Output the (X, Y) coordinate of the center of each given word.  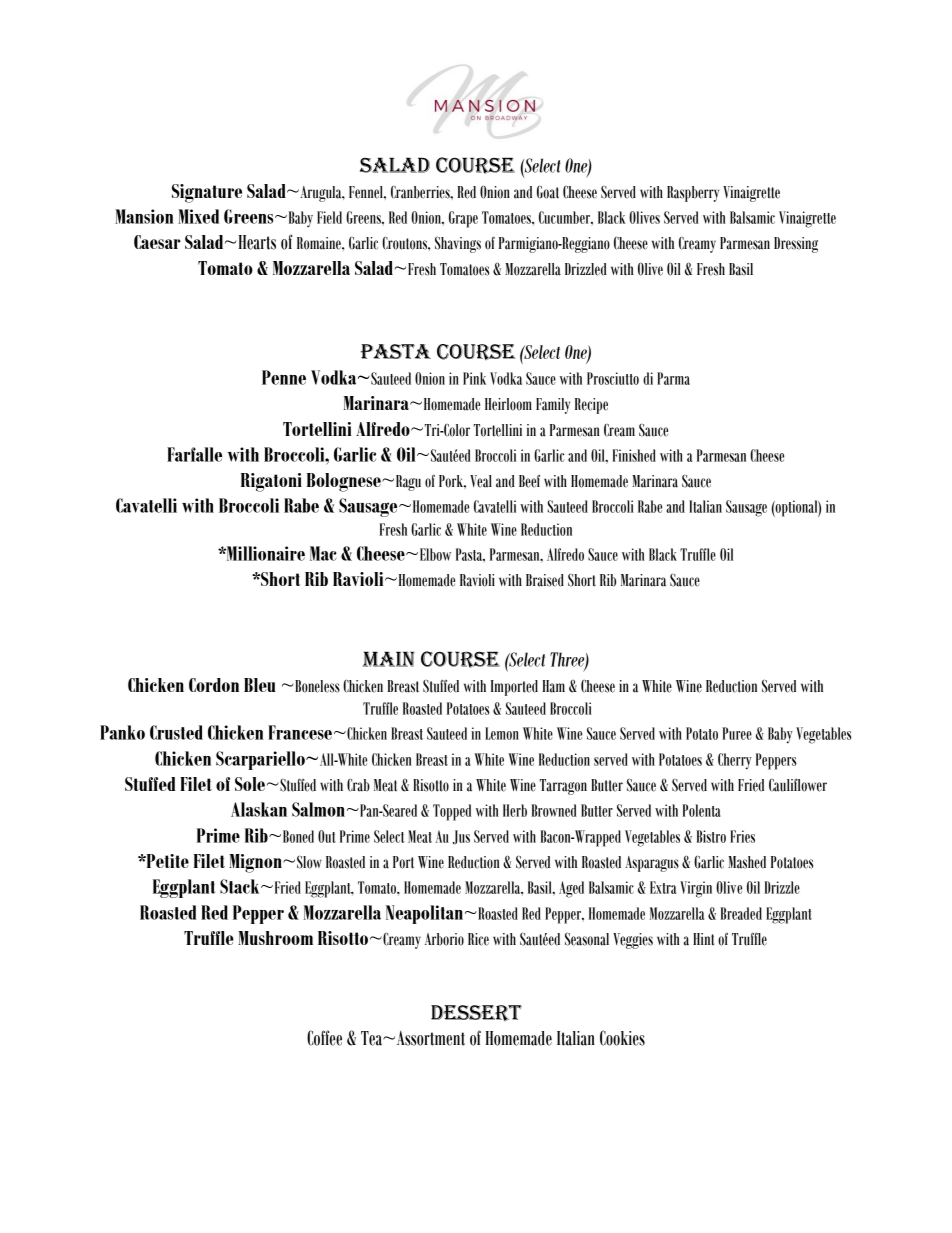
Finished (634, 455)
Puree (737, 733)
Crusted (176, 732)
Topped (452, 812)
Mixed (198, 216)
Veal (481, 481)
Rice (478, 939)
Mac (323, 553)
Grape (463, 219)
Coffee (324, 1038)
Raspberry (693, 194)
